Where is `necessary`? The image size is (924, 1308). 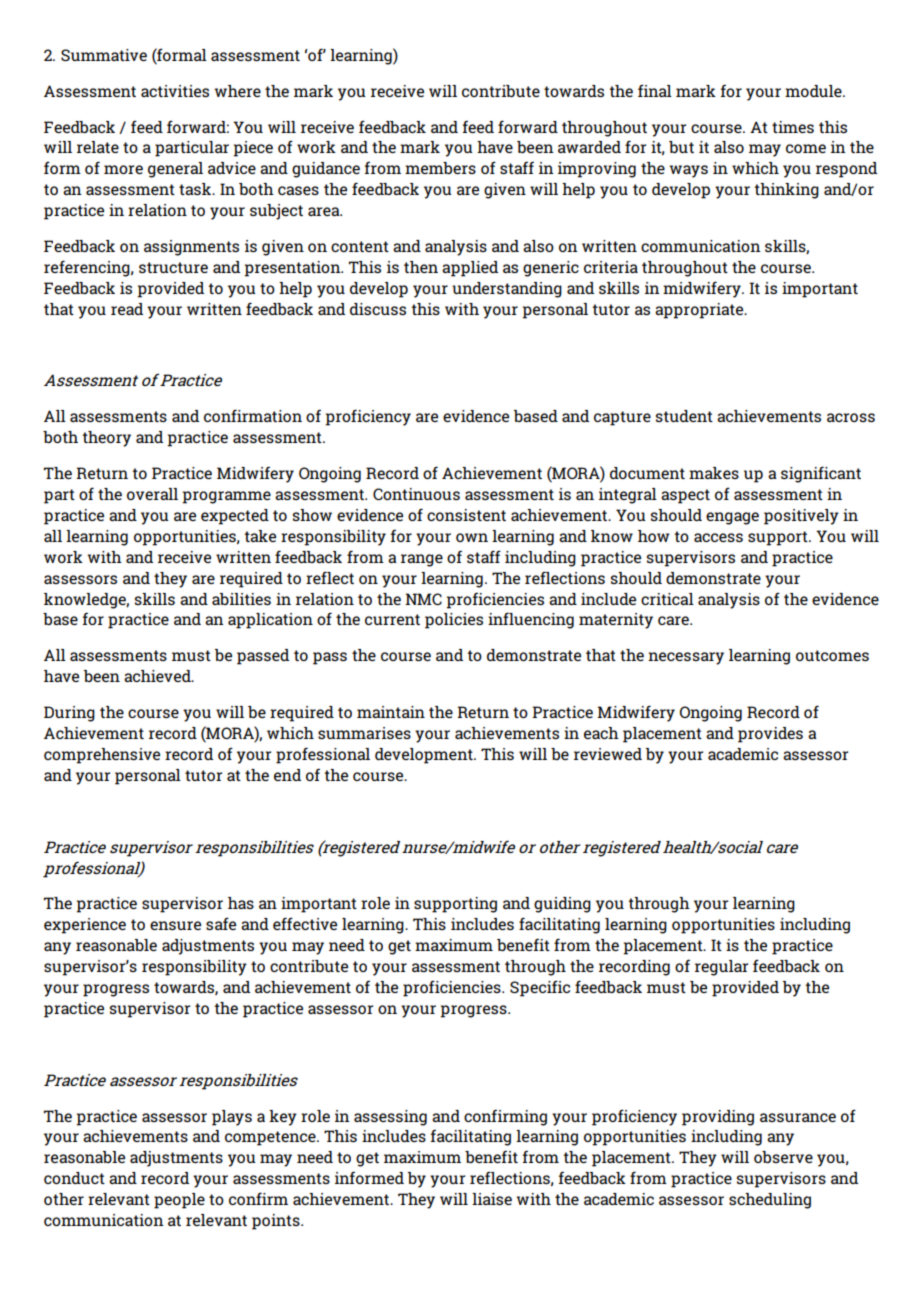
necessary is located at coordinates (686, 658).
